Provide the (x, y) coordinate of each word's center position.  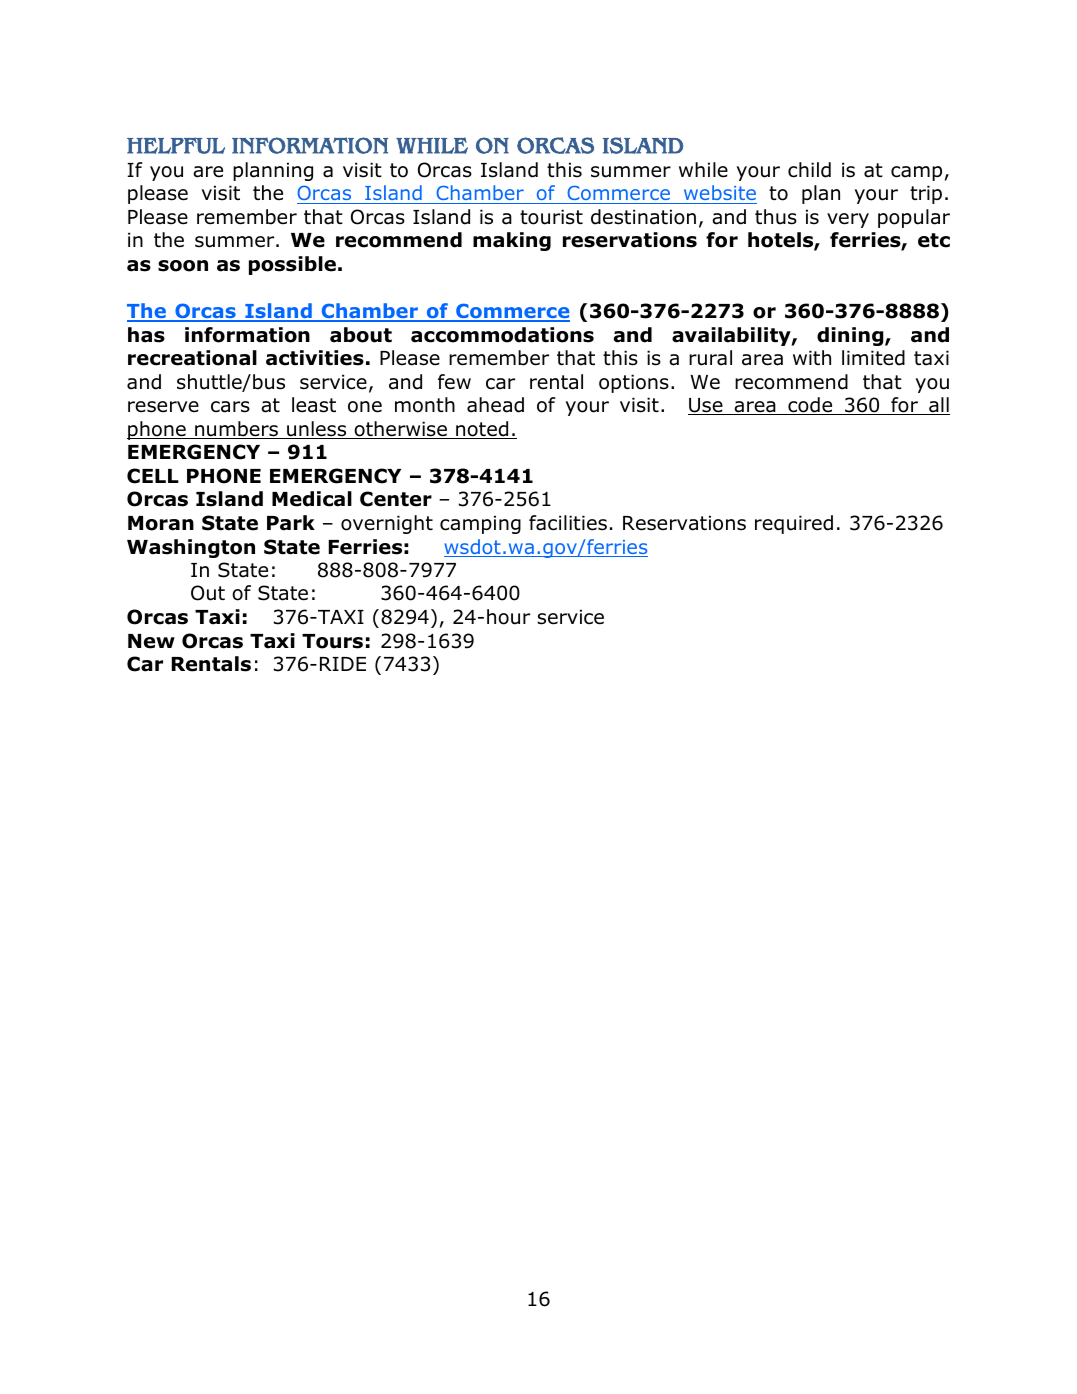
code (810, 406)
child (809, 170)
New (151, 641)
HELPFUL (176, 145)
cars (230, 407)
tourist (551, 217)
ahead (495, 405)
